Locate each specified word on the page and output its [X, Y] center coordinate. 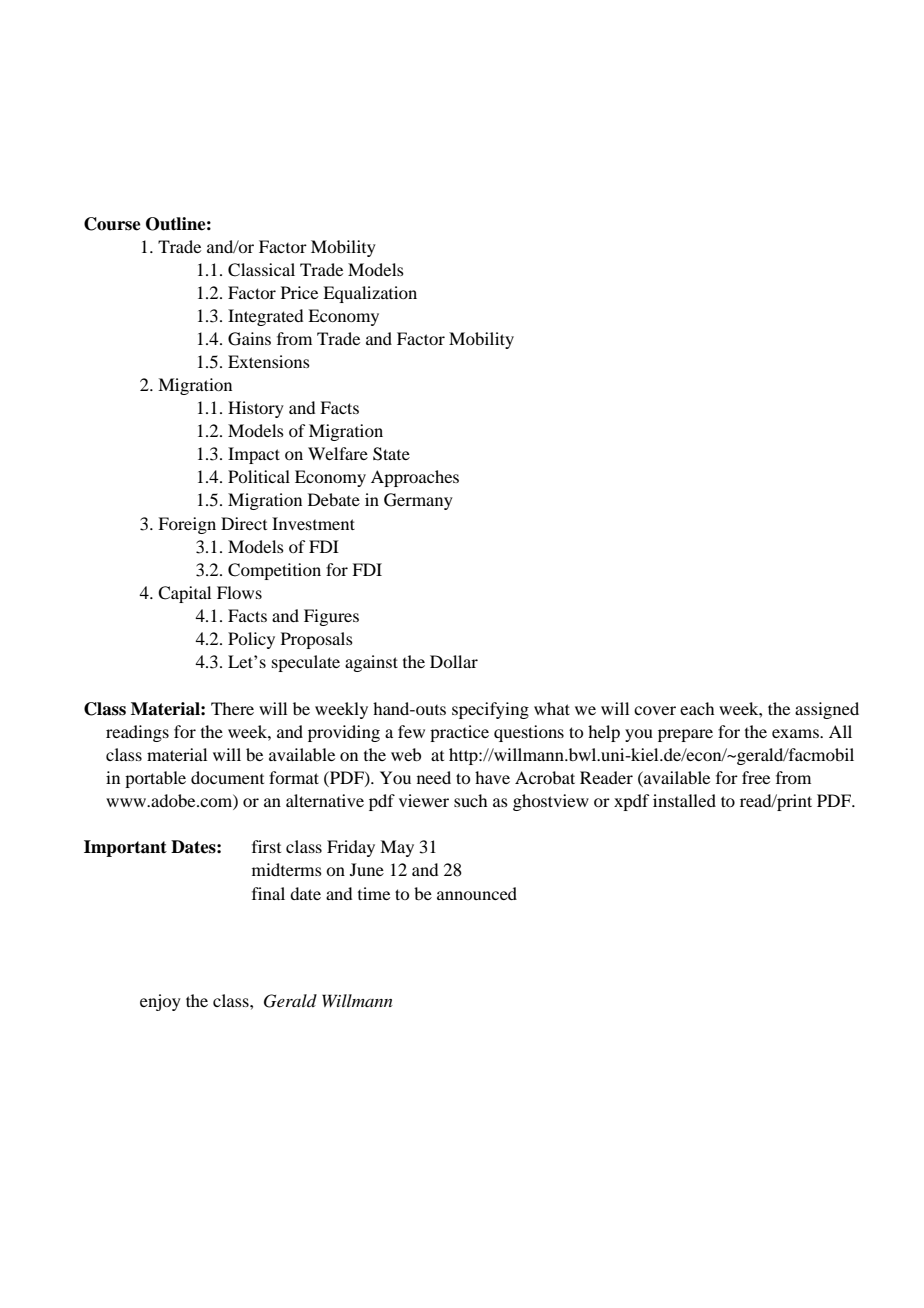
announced [477, 893]
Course [112, 224]
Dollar [454, 661]
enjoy [160, 1002]
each [697, 708]
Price [299, 292]
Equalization [370, 294]
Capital [184, 594]
